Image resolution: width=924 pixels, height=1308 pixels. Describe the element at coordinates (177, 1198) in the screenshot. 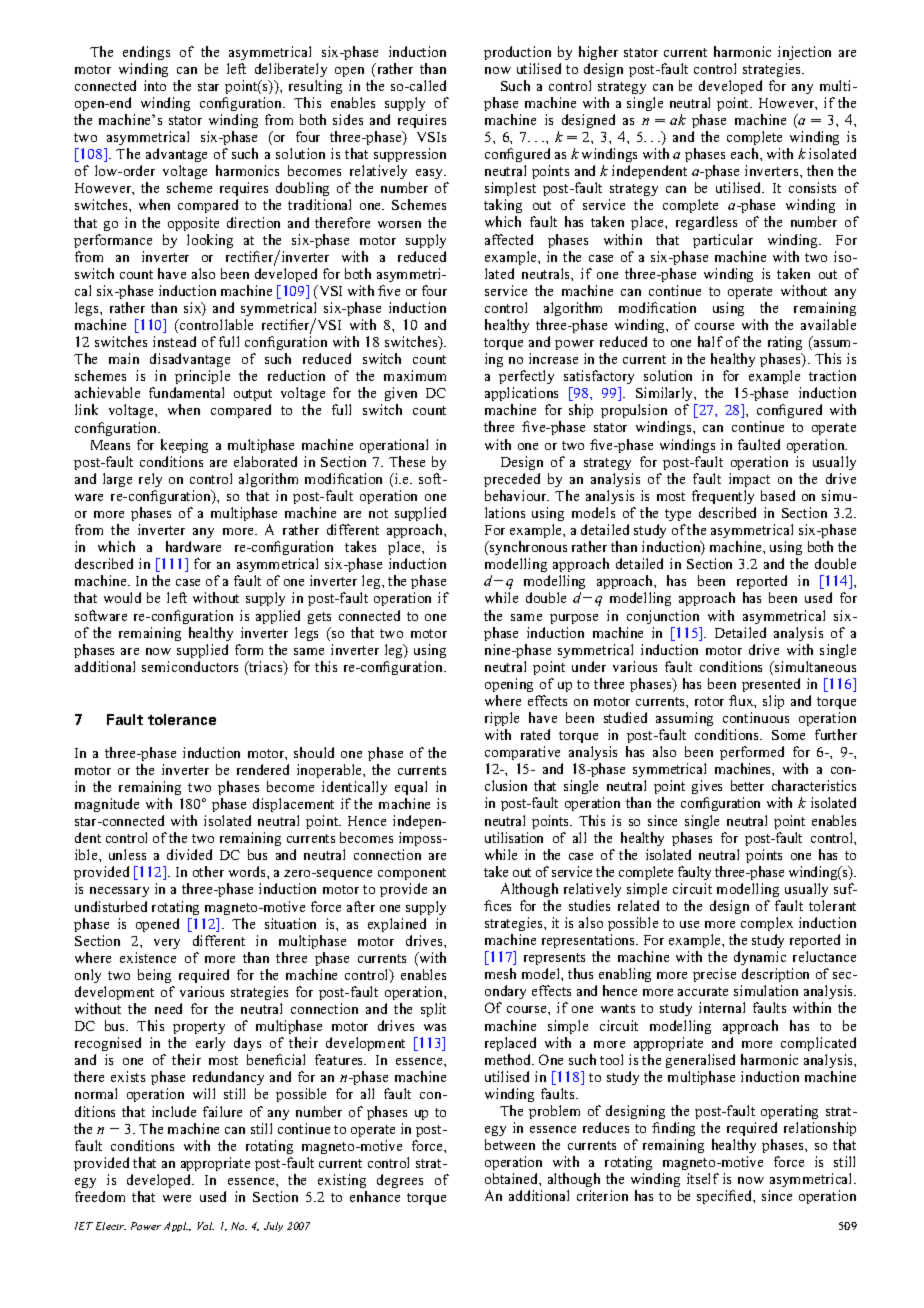

I see `were` at that location.
